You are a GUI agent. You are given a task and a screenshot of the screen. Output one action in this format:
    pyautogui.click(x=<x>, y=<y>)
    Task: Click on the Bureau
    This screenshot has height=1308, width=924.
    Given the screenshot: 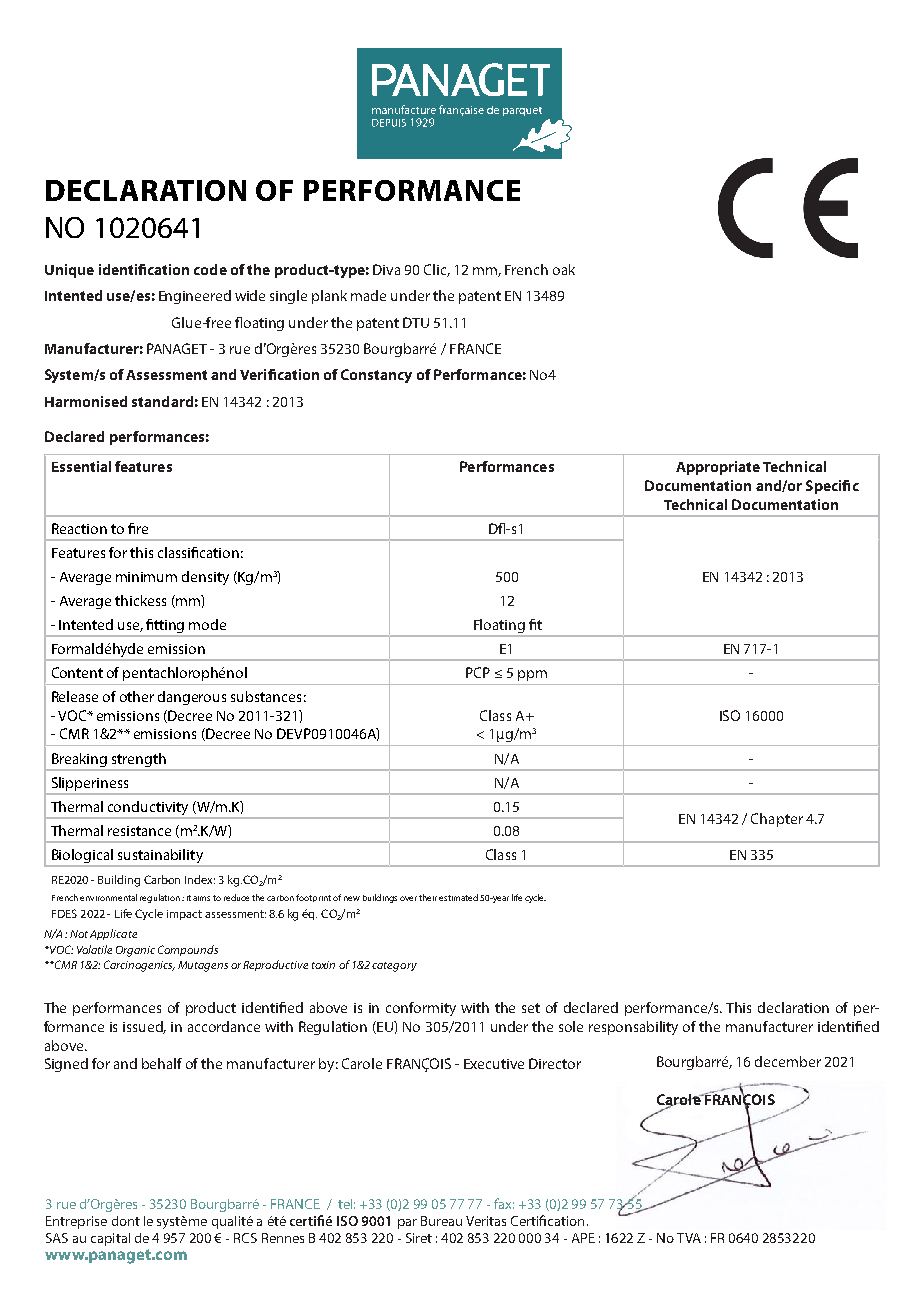 What is the action you would take?
    pyautogui.click(x=441, y=1221)
